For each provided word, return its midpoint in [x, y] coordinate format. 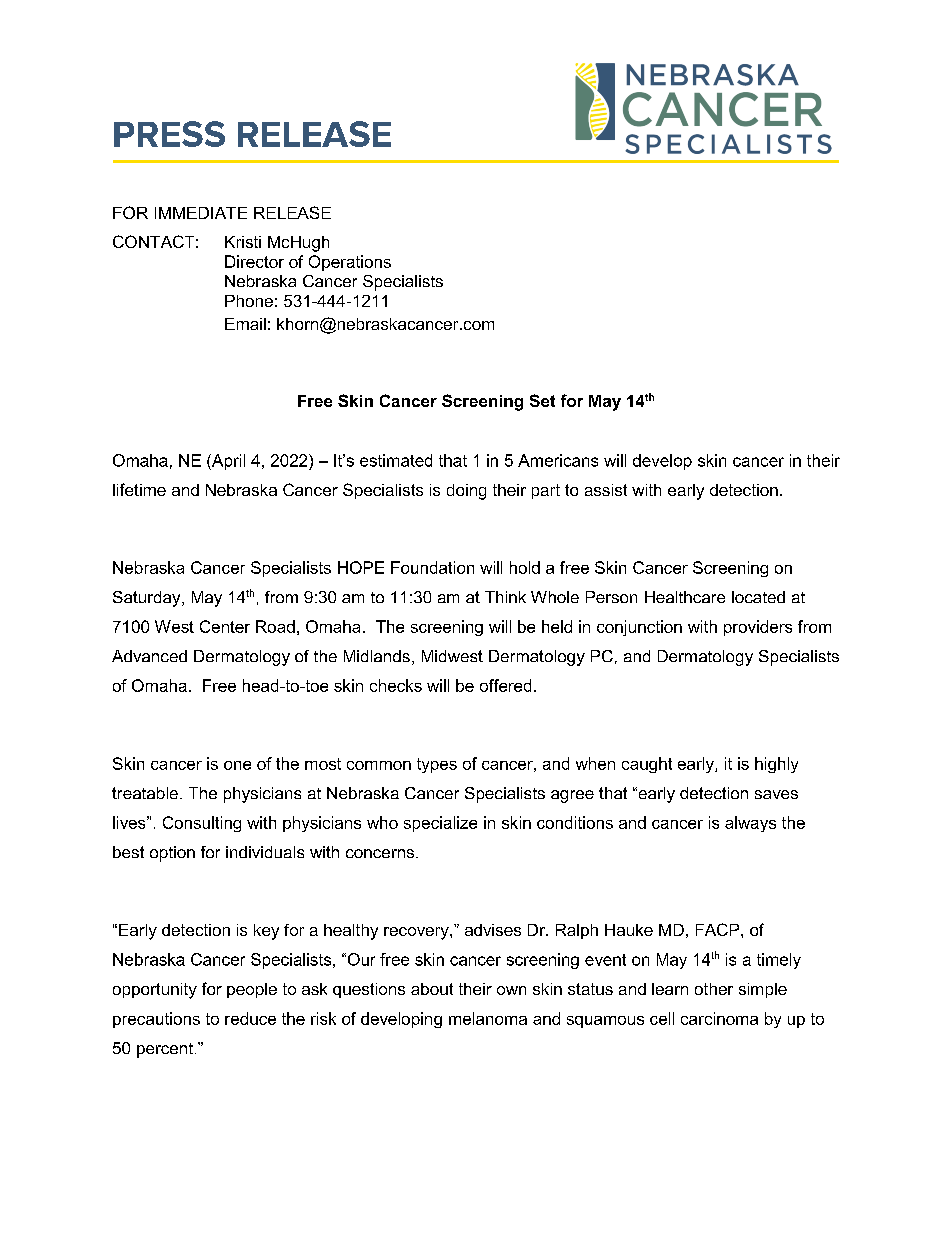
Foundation [432, 567]
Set [542, 400]
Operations [350, 263]
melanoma [488, 1018]
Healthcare [685, 597]
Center [225, 626]
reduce [250, 1018]
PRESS [169, 134]
